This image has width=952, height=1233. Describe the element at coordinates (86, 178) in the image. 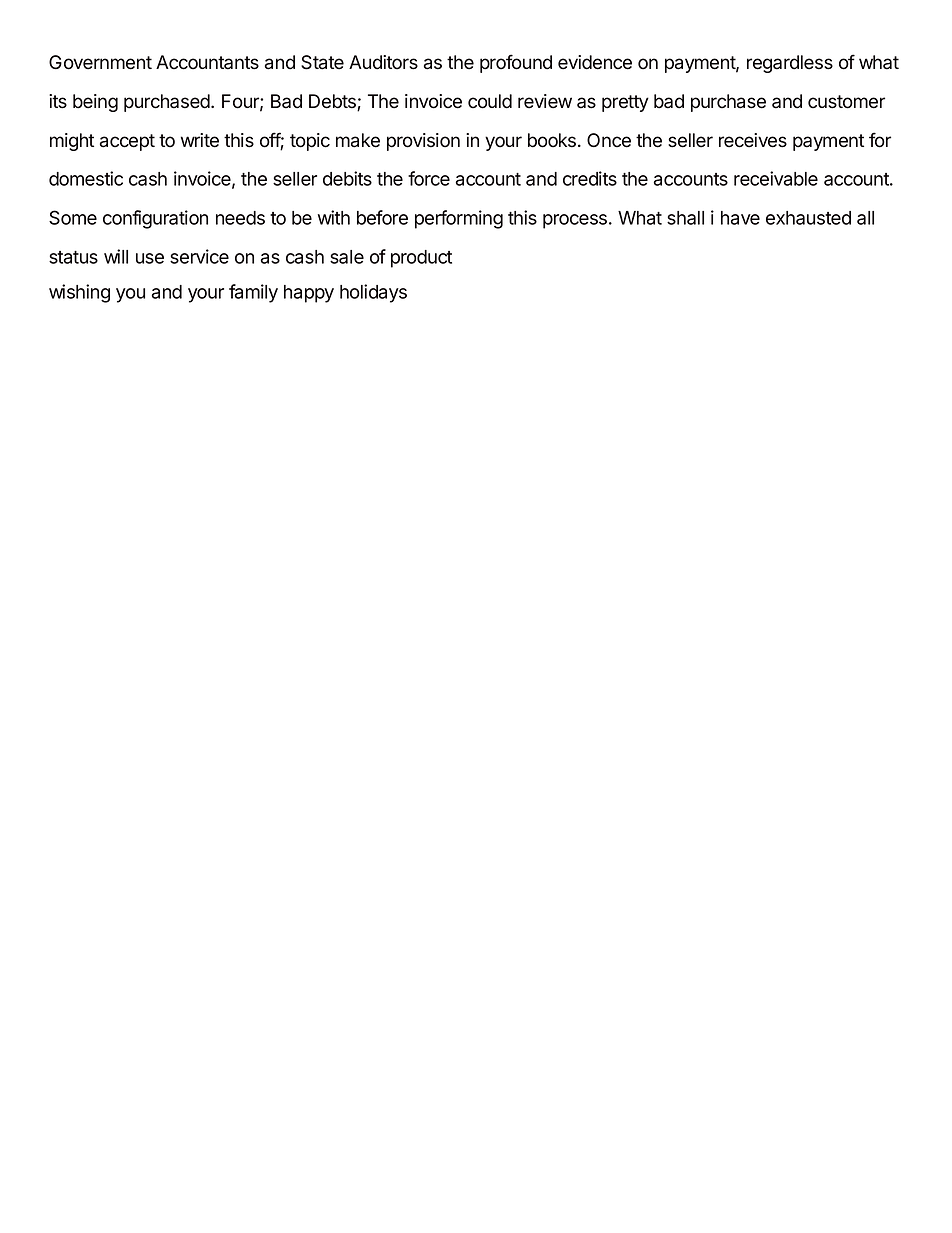

I see `domestic` at that location.
